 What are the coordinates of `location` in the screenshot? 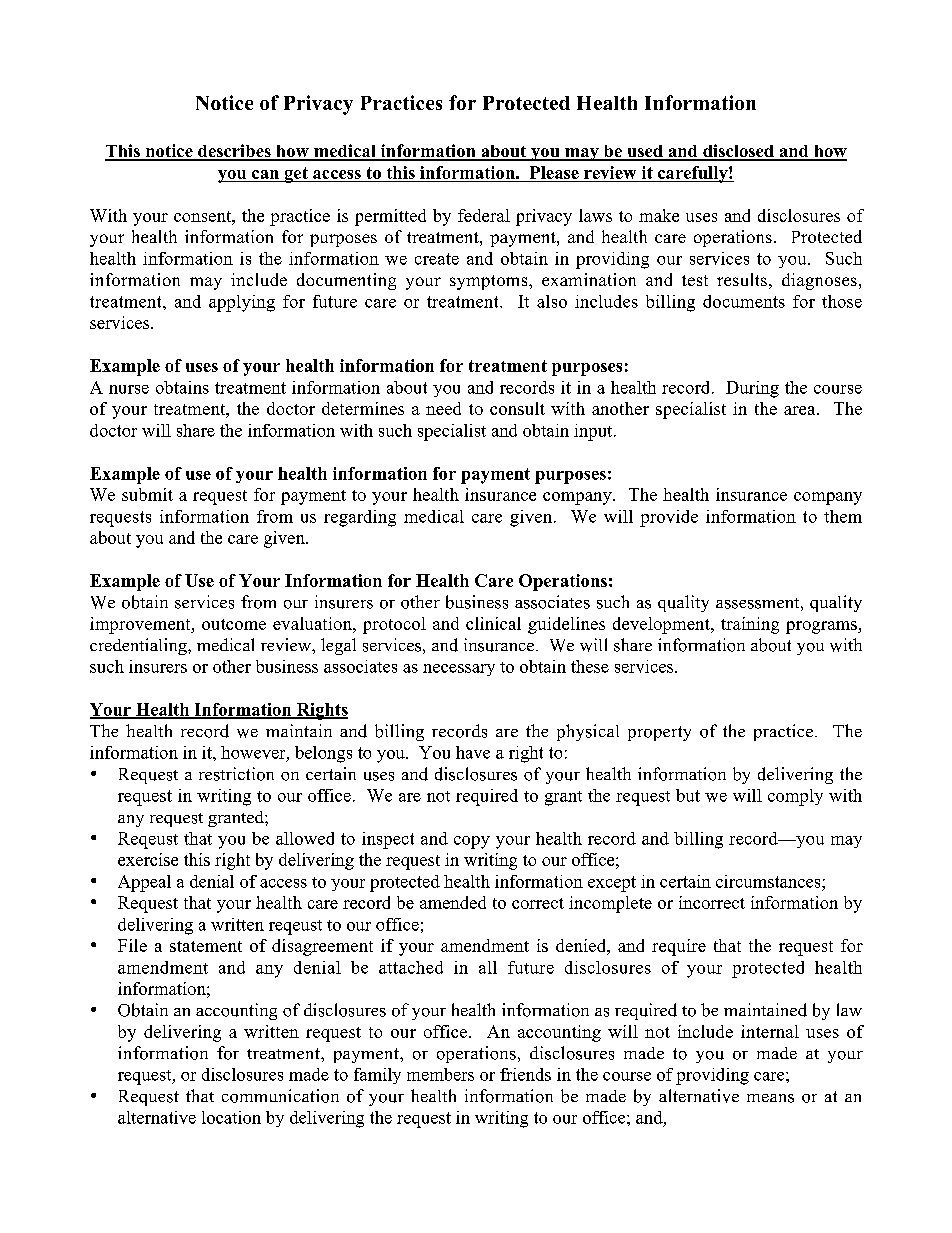 It's located at (231, 1117).
